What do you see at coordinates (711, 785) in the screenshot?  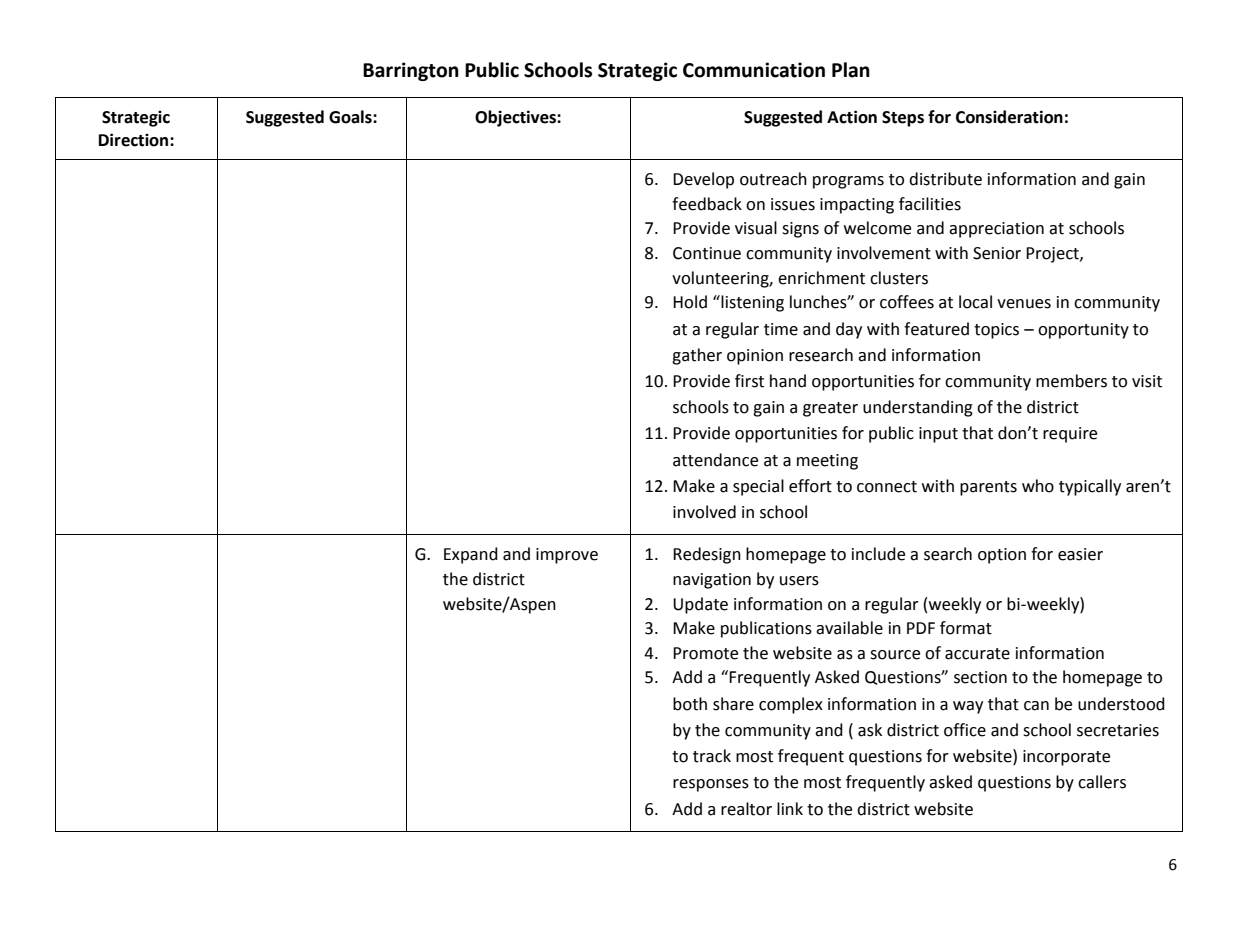 I see `responses` at bounding box center [711, 785].
